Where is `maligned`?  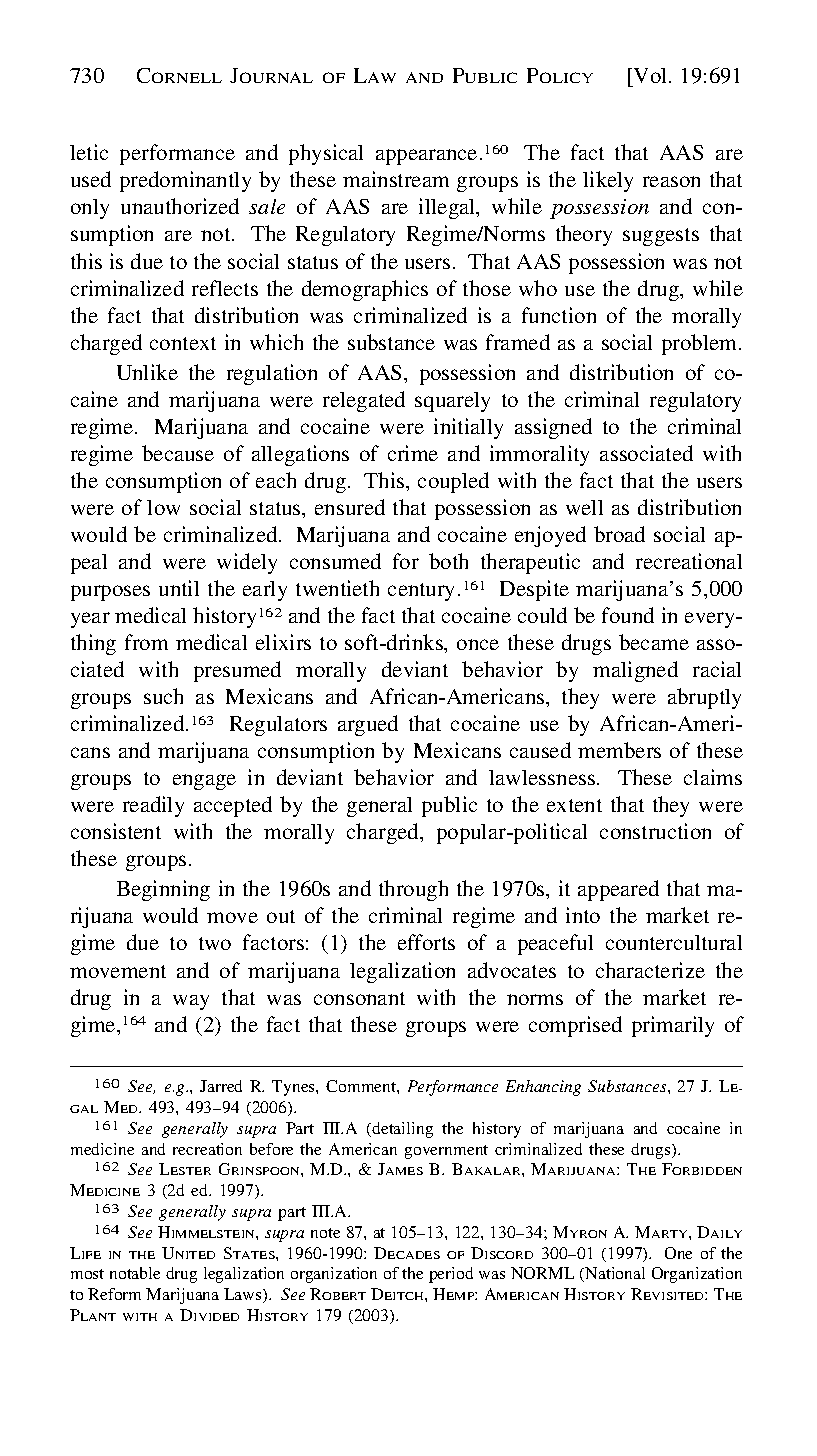 maligned is located at coordinates (635, 671).
